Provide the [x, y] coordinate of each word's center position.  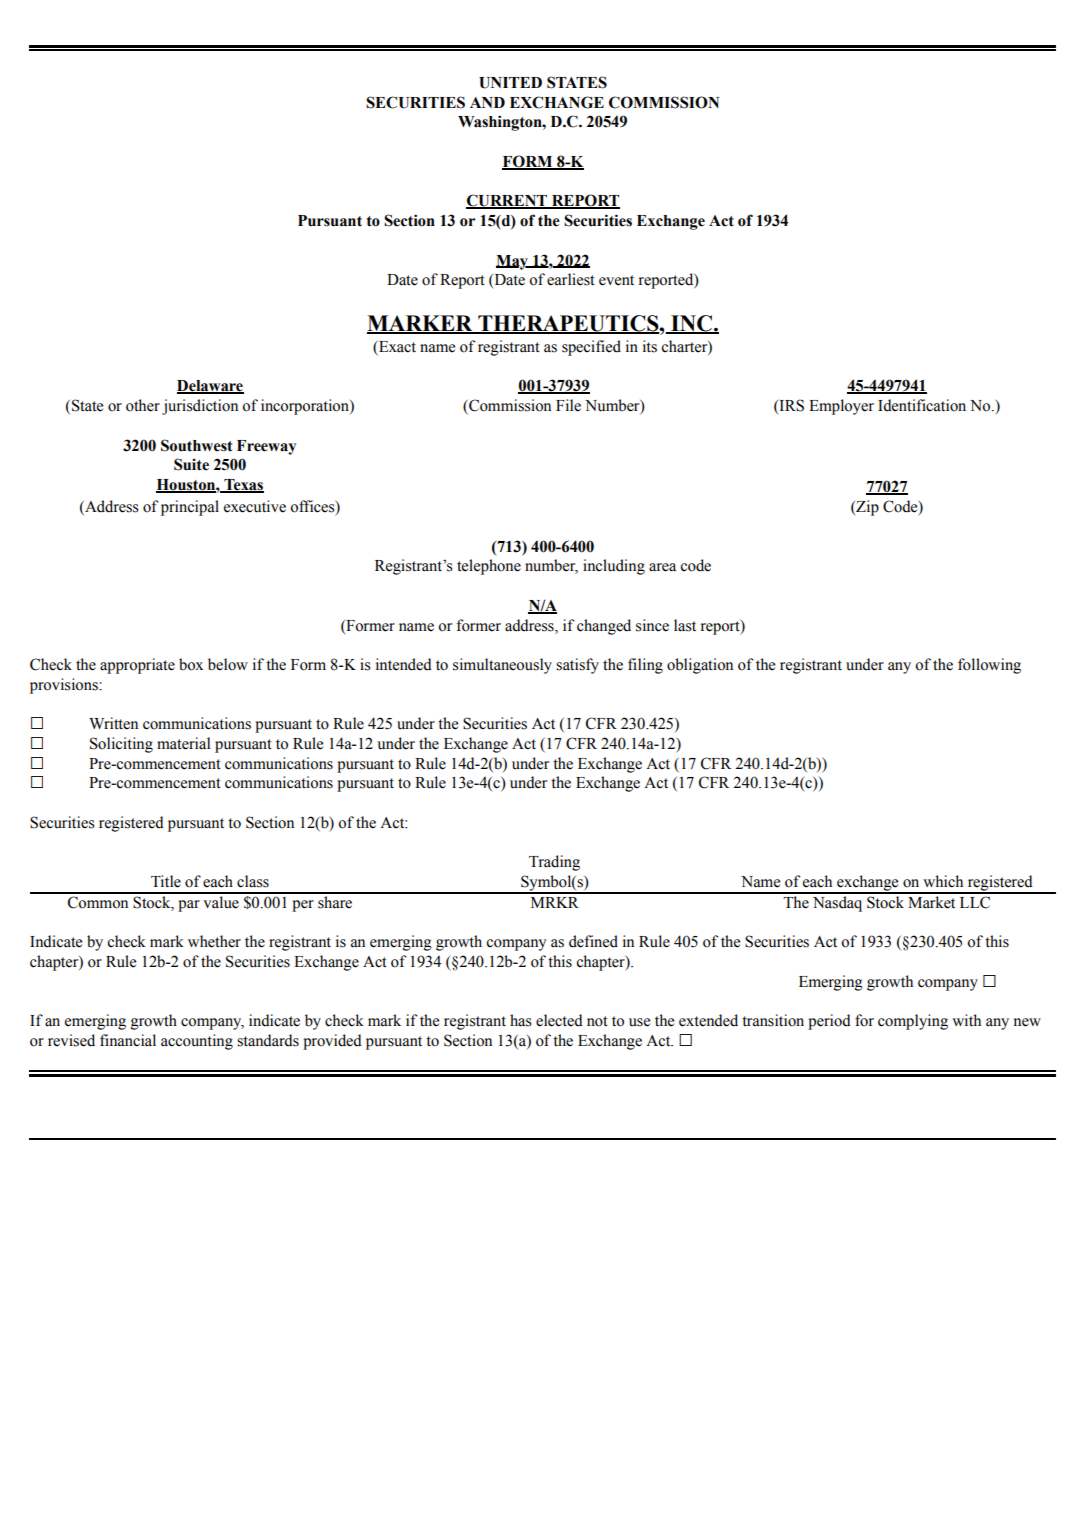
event [616, 280]
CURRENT [507, 201]
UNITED [510, 83]
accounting [197, 1042]
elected [559, 1020]
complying [913, 1022]
